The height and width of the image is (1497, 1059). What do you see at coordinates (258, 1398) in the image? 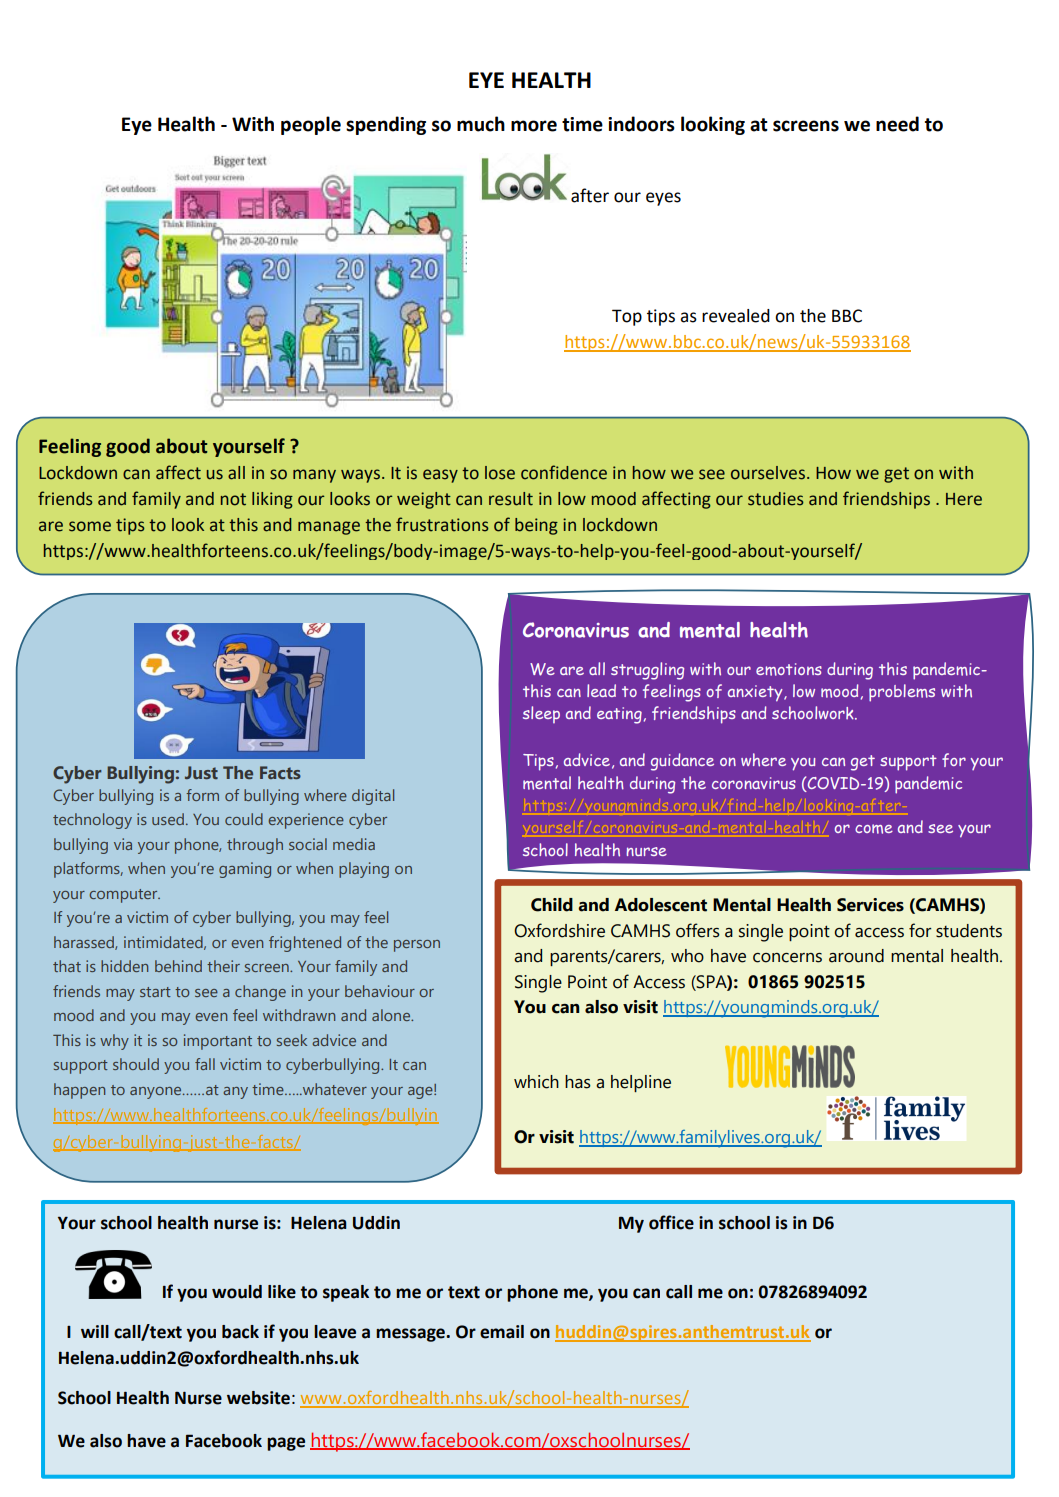
I see `website` at bounding box center [258, 1398].
